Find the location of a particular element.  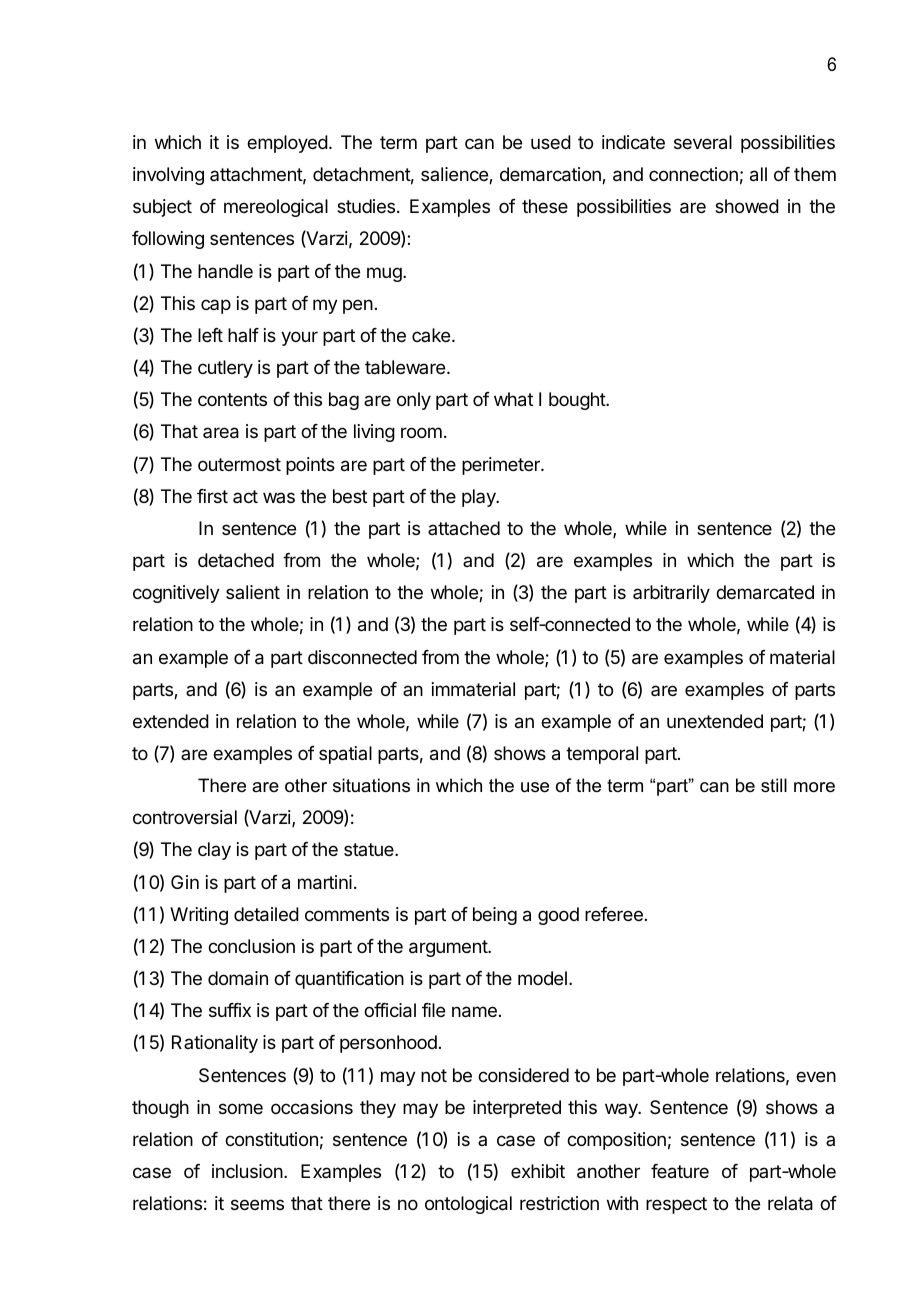

salience is located at coordinates (455, 175).
